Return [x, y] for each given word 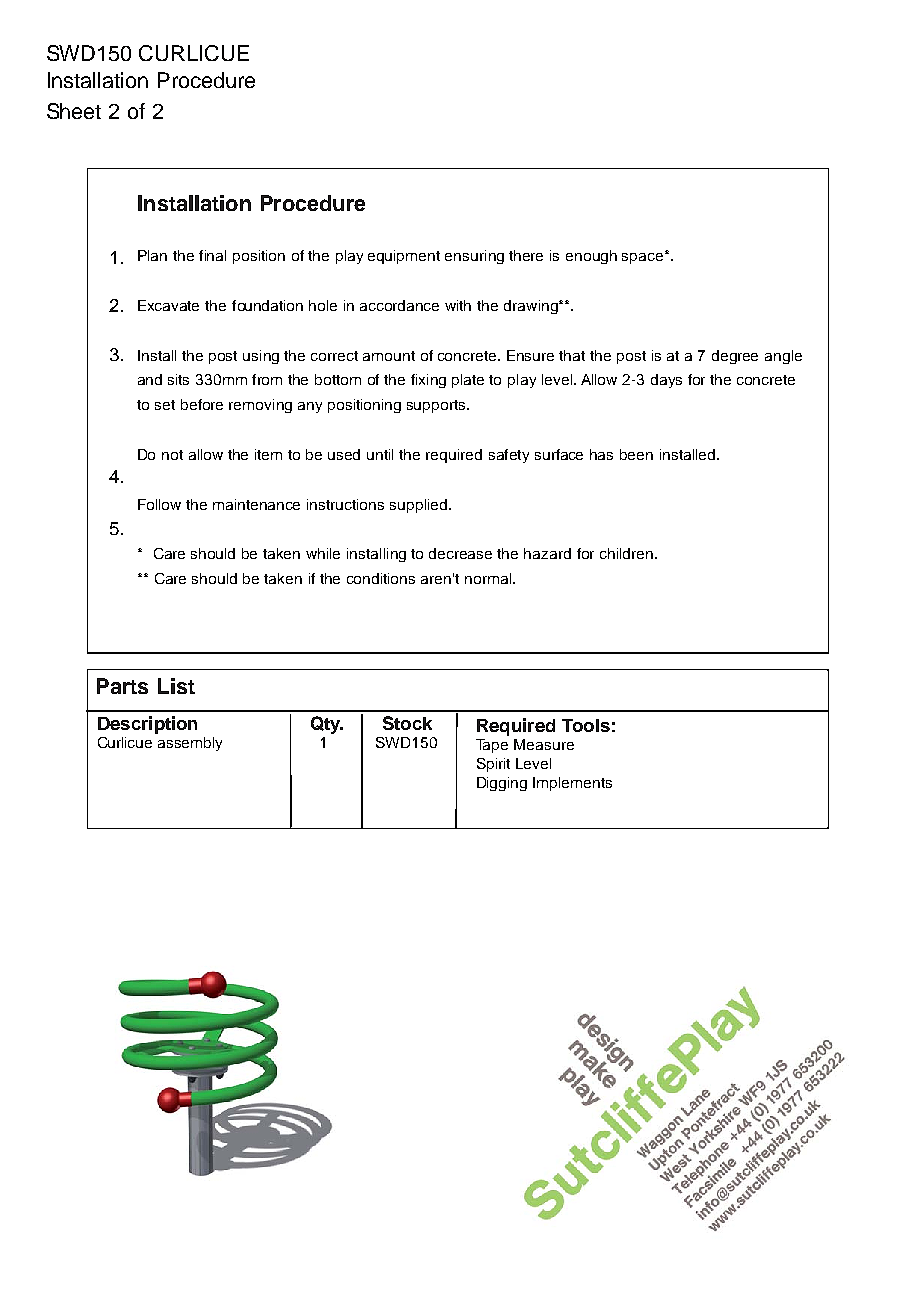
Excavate [168, 305]
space [644, 257]
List [176, 686]
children [626, 553]
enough [591, 257]
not [172, 455]
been [636, 454]
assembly [190, 744]
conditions [381, 578]
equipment [404, 257]
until [380, 454]
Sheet [74, 111]
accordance [399, 305]
